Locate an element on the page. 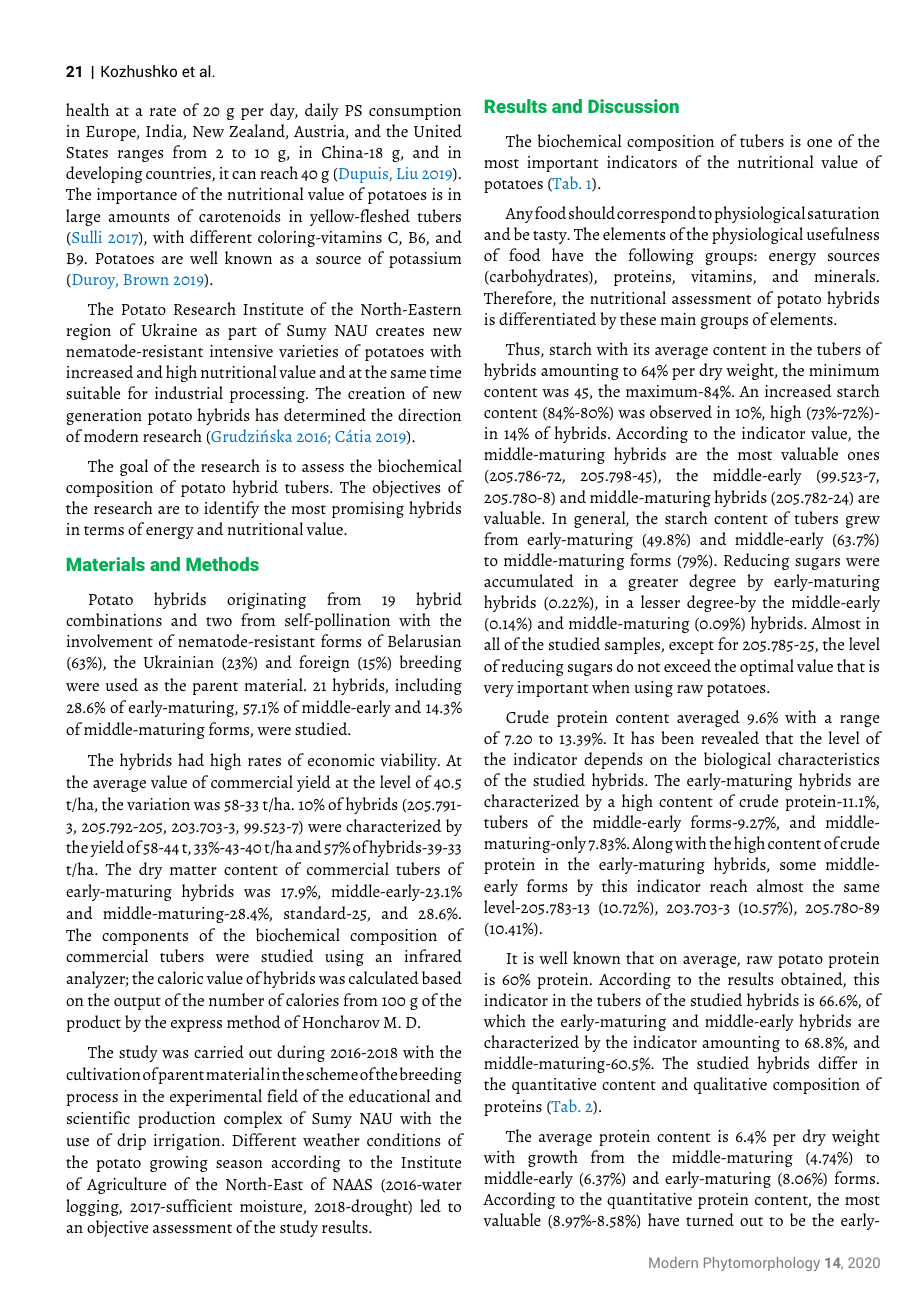 This image has height=1308, width=924. growth is located at coordinates (553, 1158).
